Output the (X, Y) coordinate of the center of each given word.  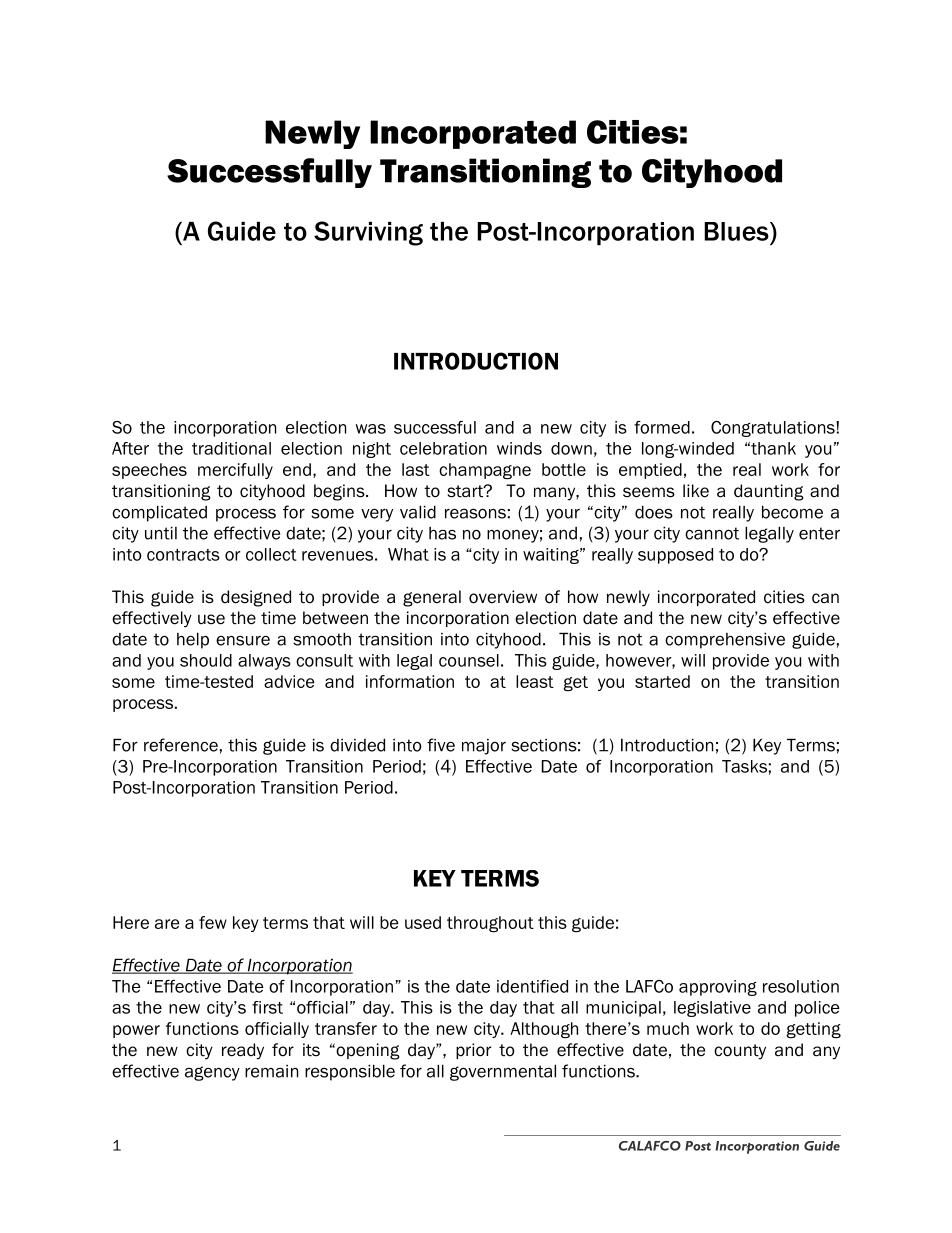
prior (474, 1051)
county (740, 1052)
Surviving (368, 233)
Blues (737, 231)
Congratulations (774, 429)
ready (243, 1051)
